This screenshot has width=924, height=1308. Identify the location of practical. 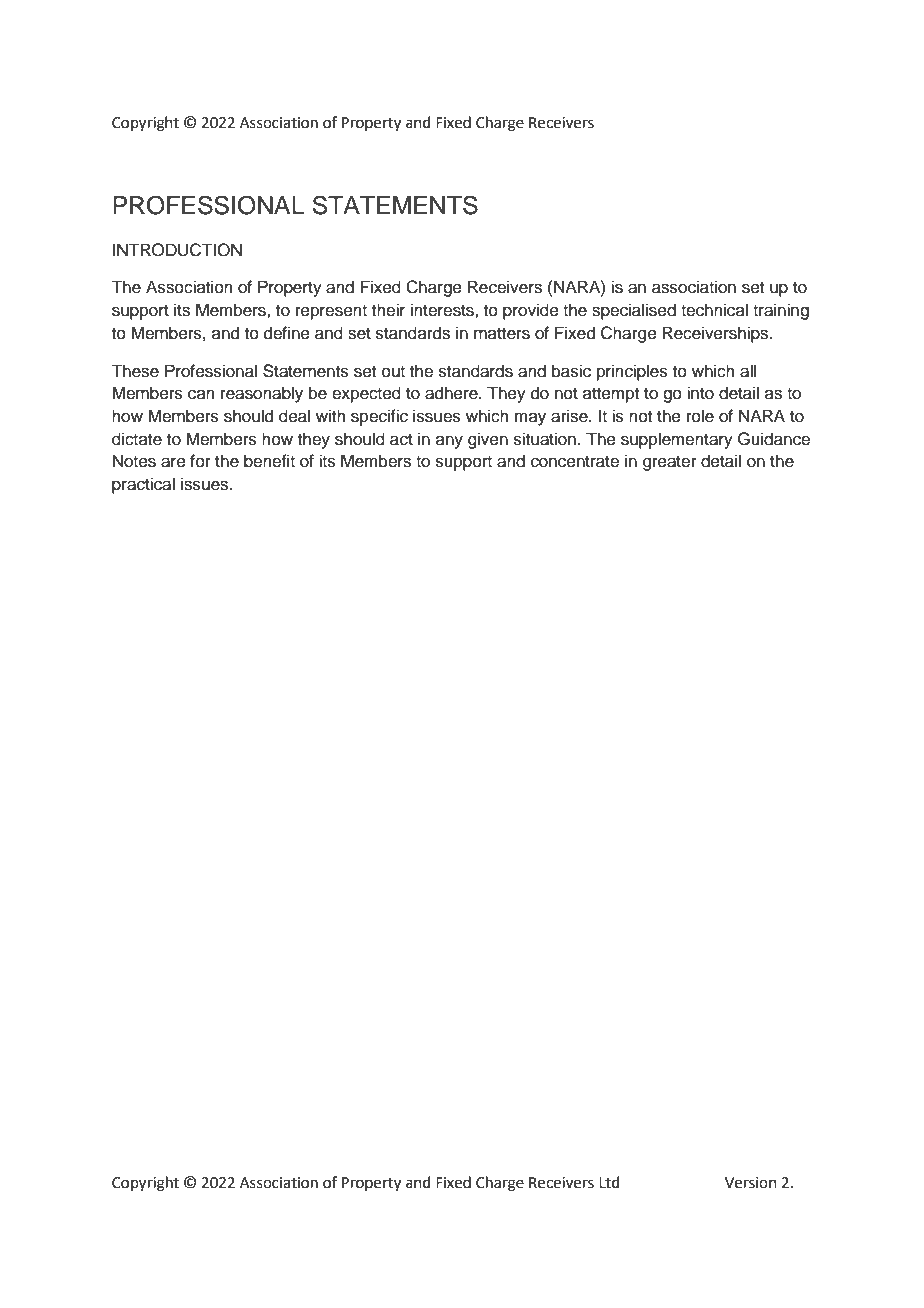
(143, 485).
